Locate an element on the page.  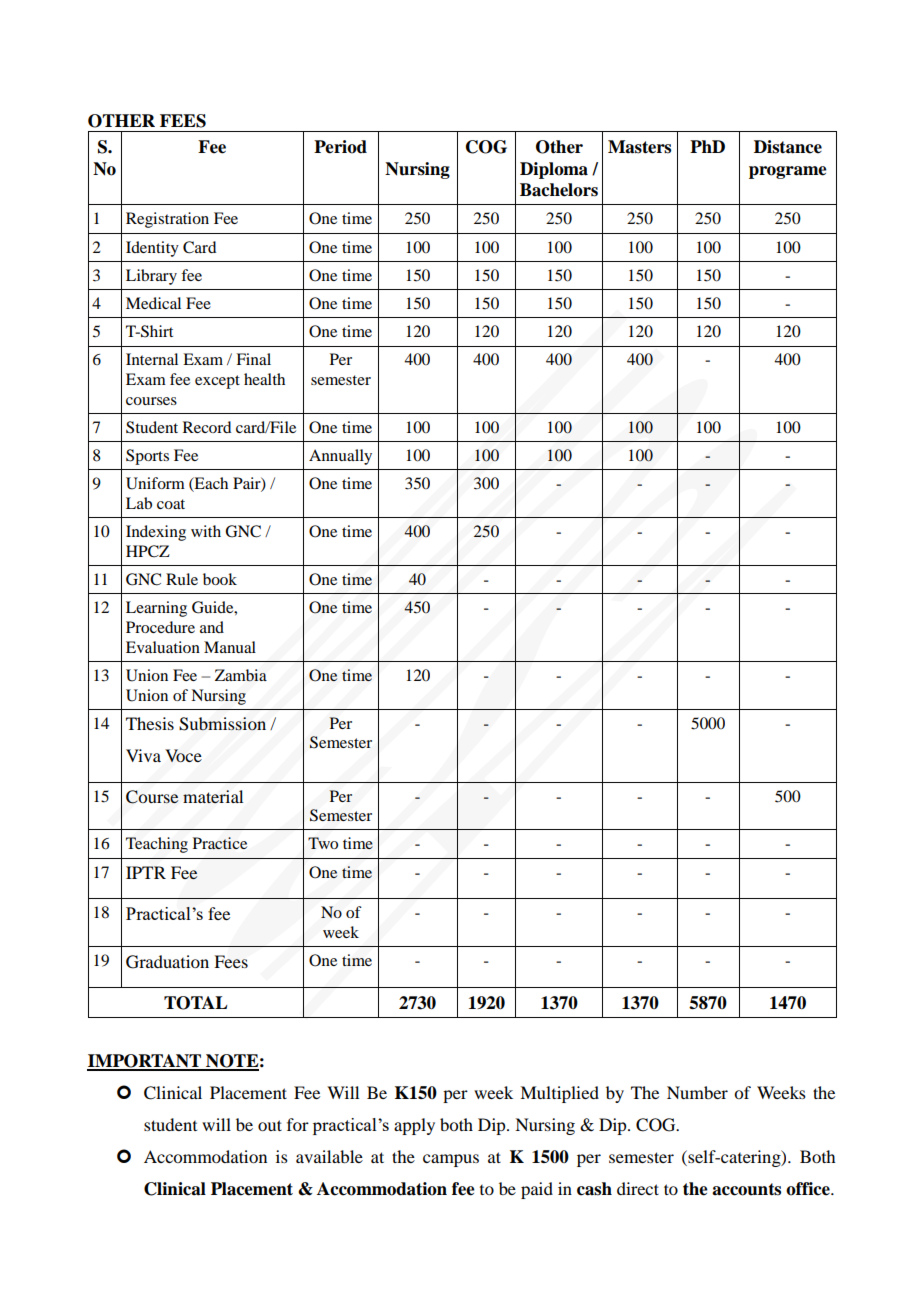
Diploma is located at coordinates (554, 170).
